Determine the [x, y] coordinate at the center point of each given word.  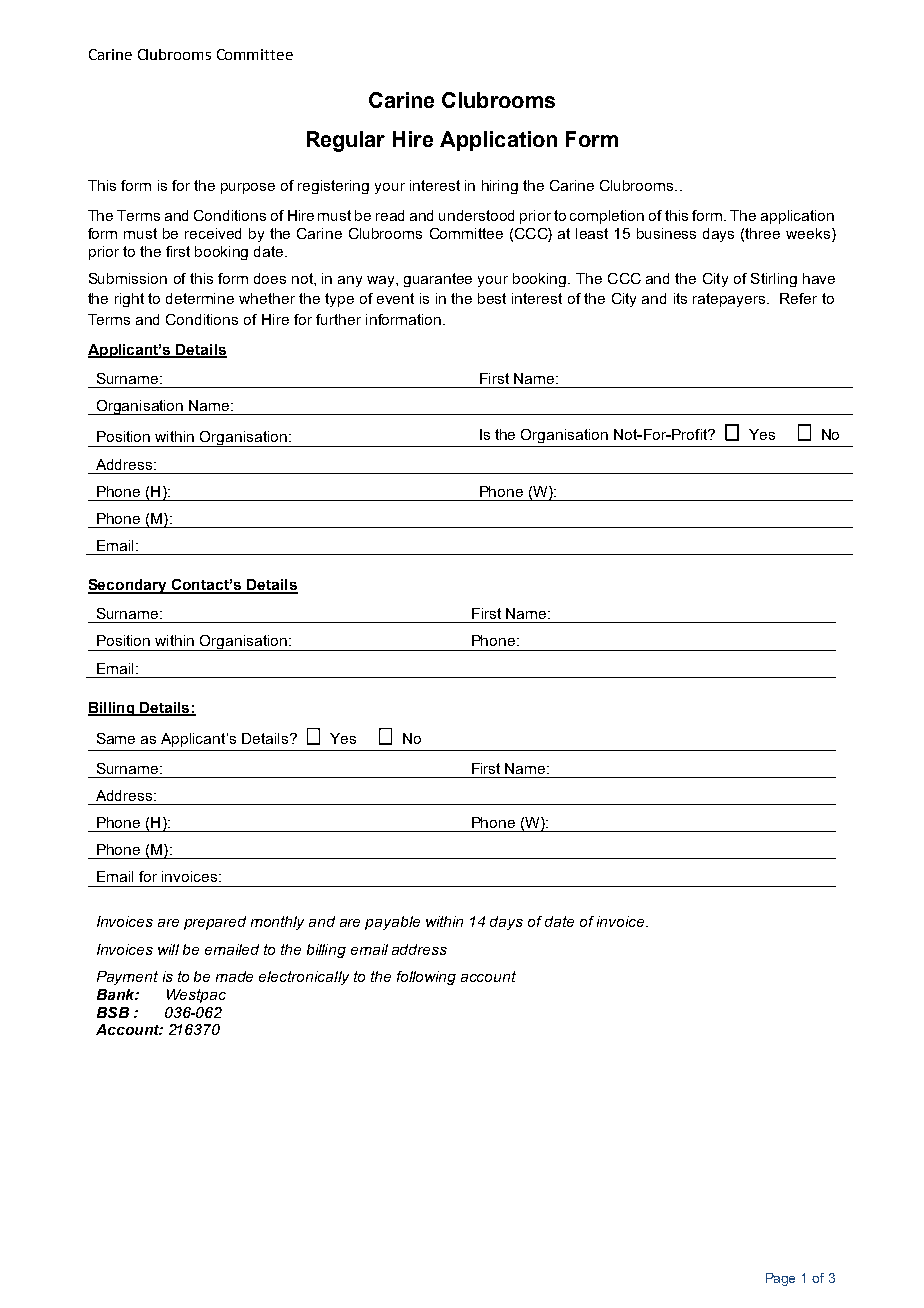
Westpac [196, 996]
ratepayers [730, 300]
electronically [304, 978]
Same [116, 738]
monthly [277, 923]
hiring [500, 187]
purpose [248, 188]
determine [200, 298]
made [234, 976]
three [762, 233]
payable [392, 923]
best [492, 298]
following [426, 978]
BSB [113, 1012]
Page [780, 1279]
